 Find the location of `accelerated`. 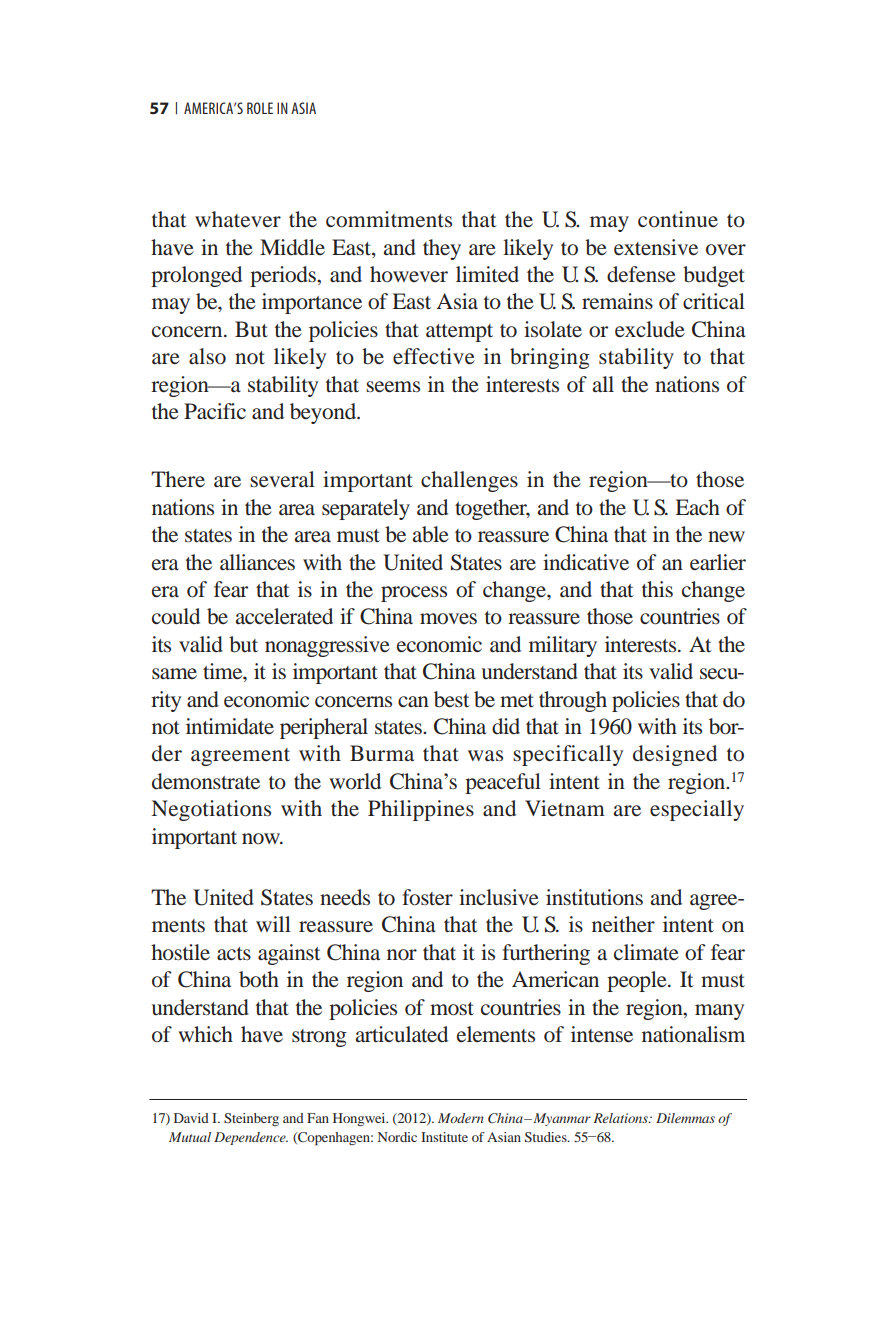

accelerated is located at coordinates (284, 616).
